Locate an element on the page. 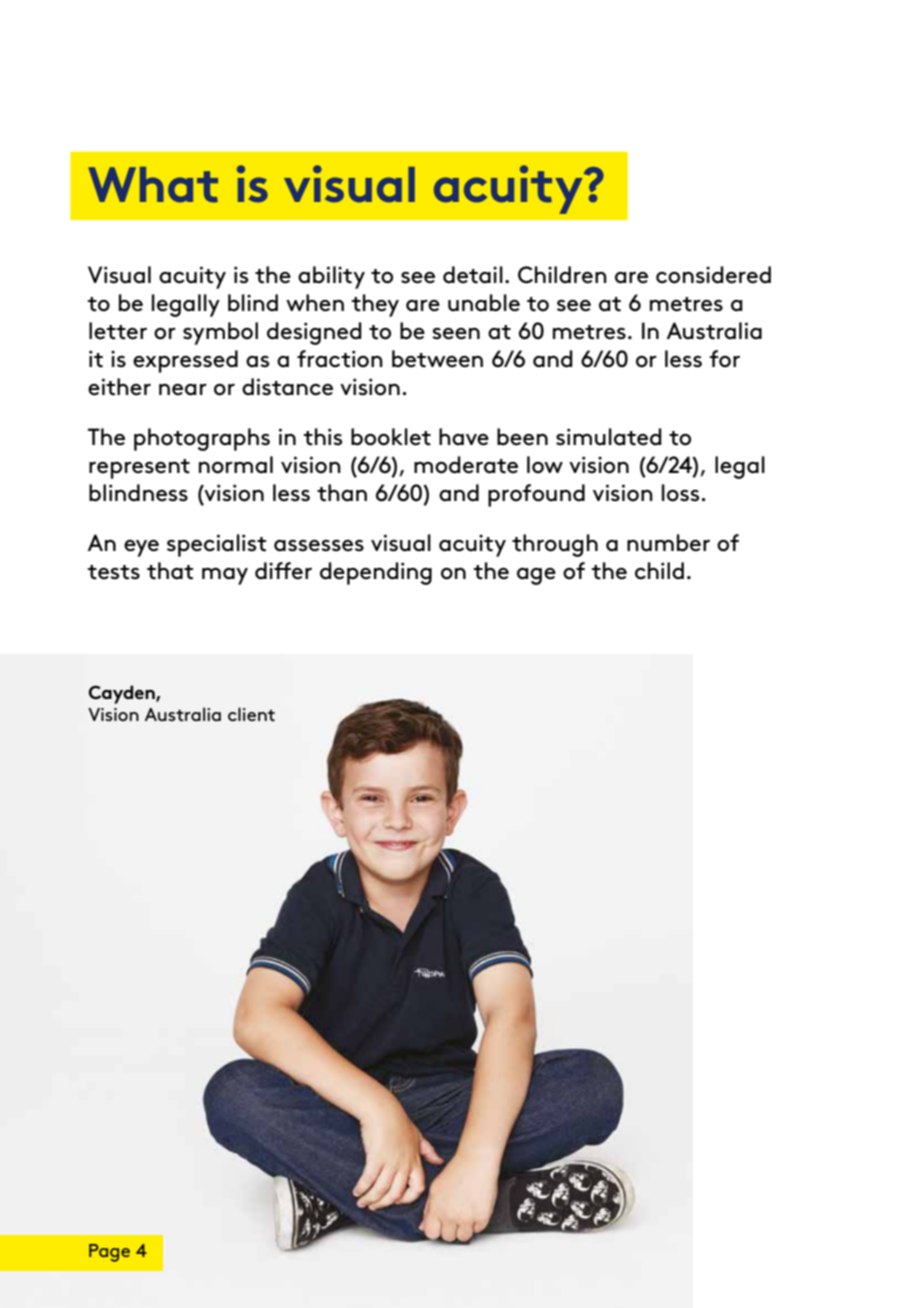 The image size is (924, 1308). depending is located at coordinates (376, 573).
